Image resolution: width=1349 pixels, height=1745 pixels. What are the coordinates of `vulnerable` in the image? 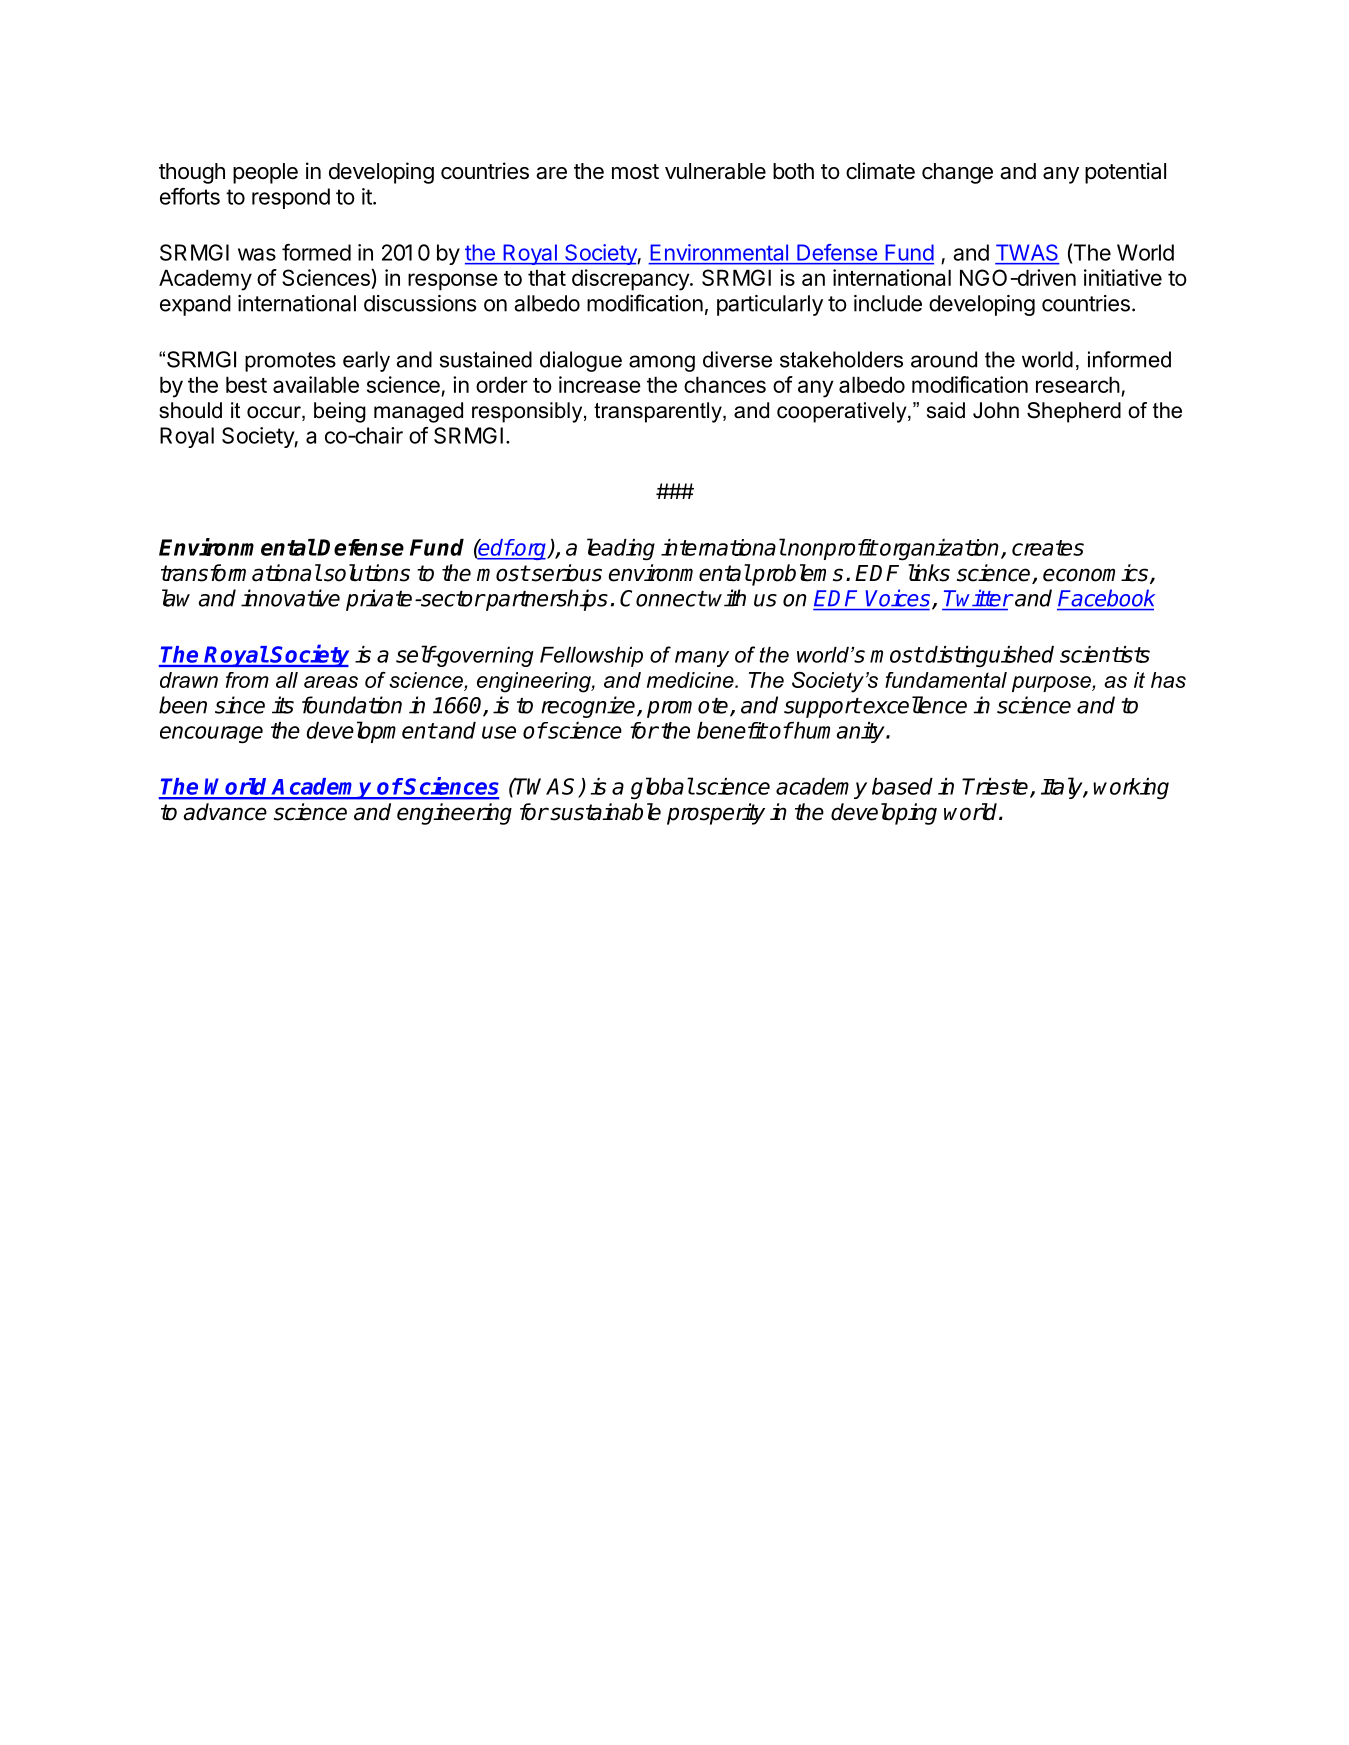 It's located at (715, 171).
